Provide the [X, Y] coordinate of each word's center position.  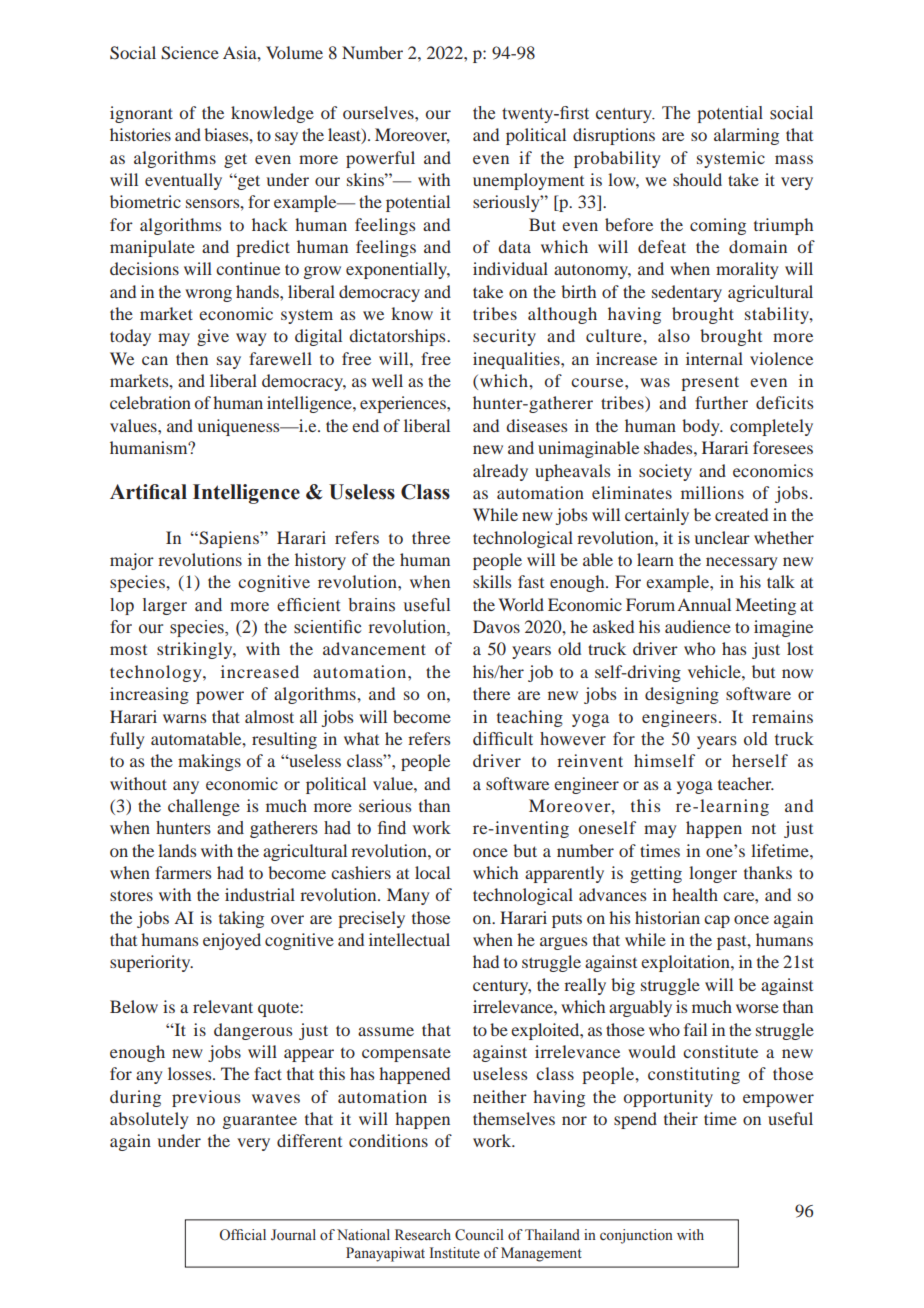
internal [714, 358]
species [138, 583]
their [681, 1118]
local [432, 872]
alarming [746, 136]
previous [206, 1098]
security [504, 337]
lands [177, 850]
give [213, 337]
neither [500, 1096]
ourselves [379, 112]
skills [492, 581]
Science [190, 53]
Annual [704, 604]
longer [713, 874]
